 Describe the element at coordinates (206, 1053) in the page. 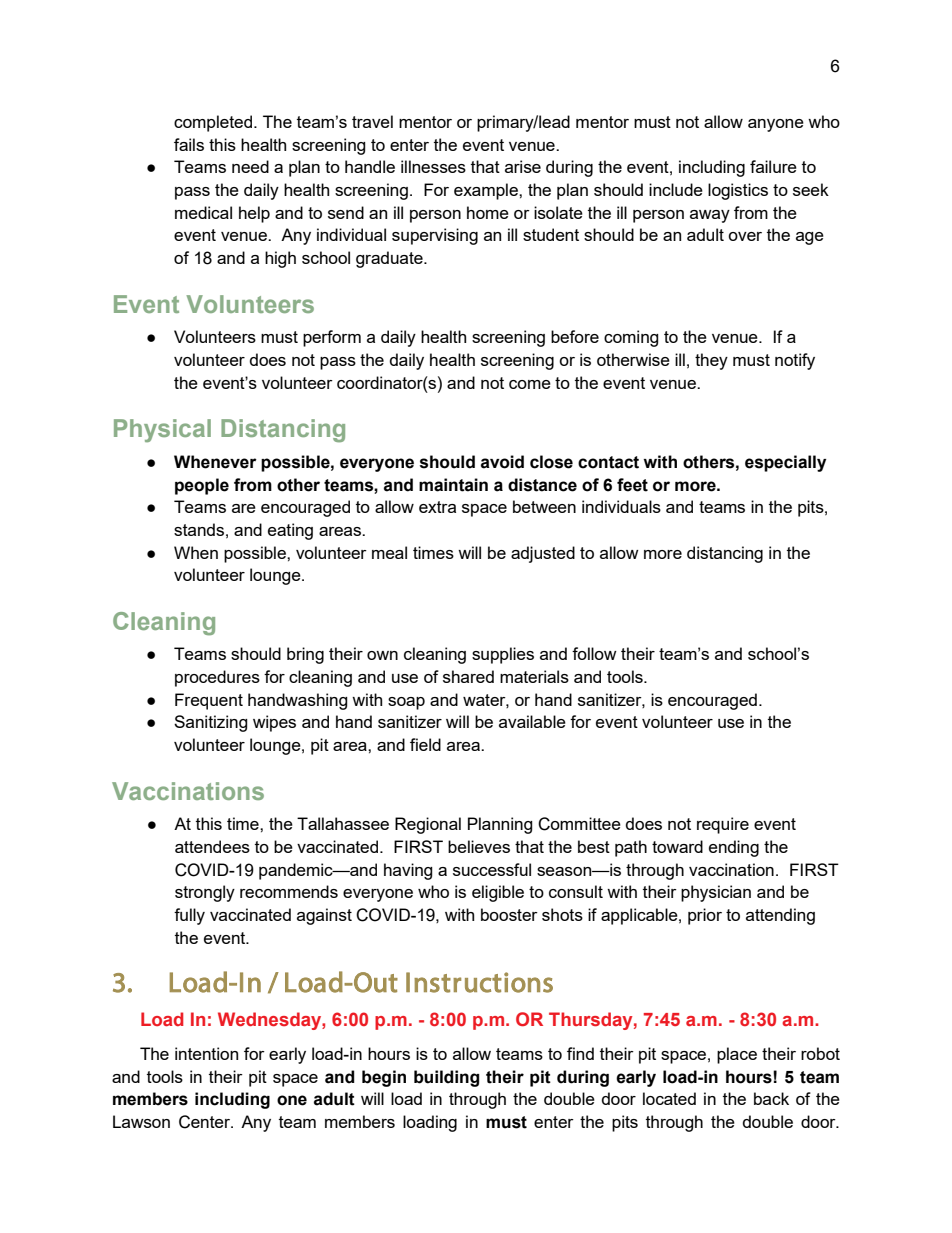

I see `intention` at that location.
